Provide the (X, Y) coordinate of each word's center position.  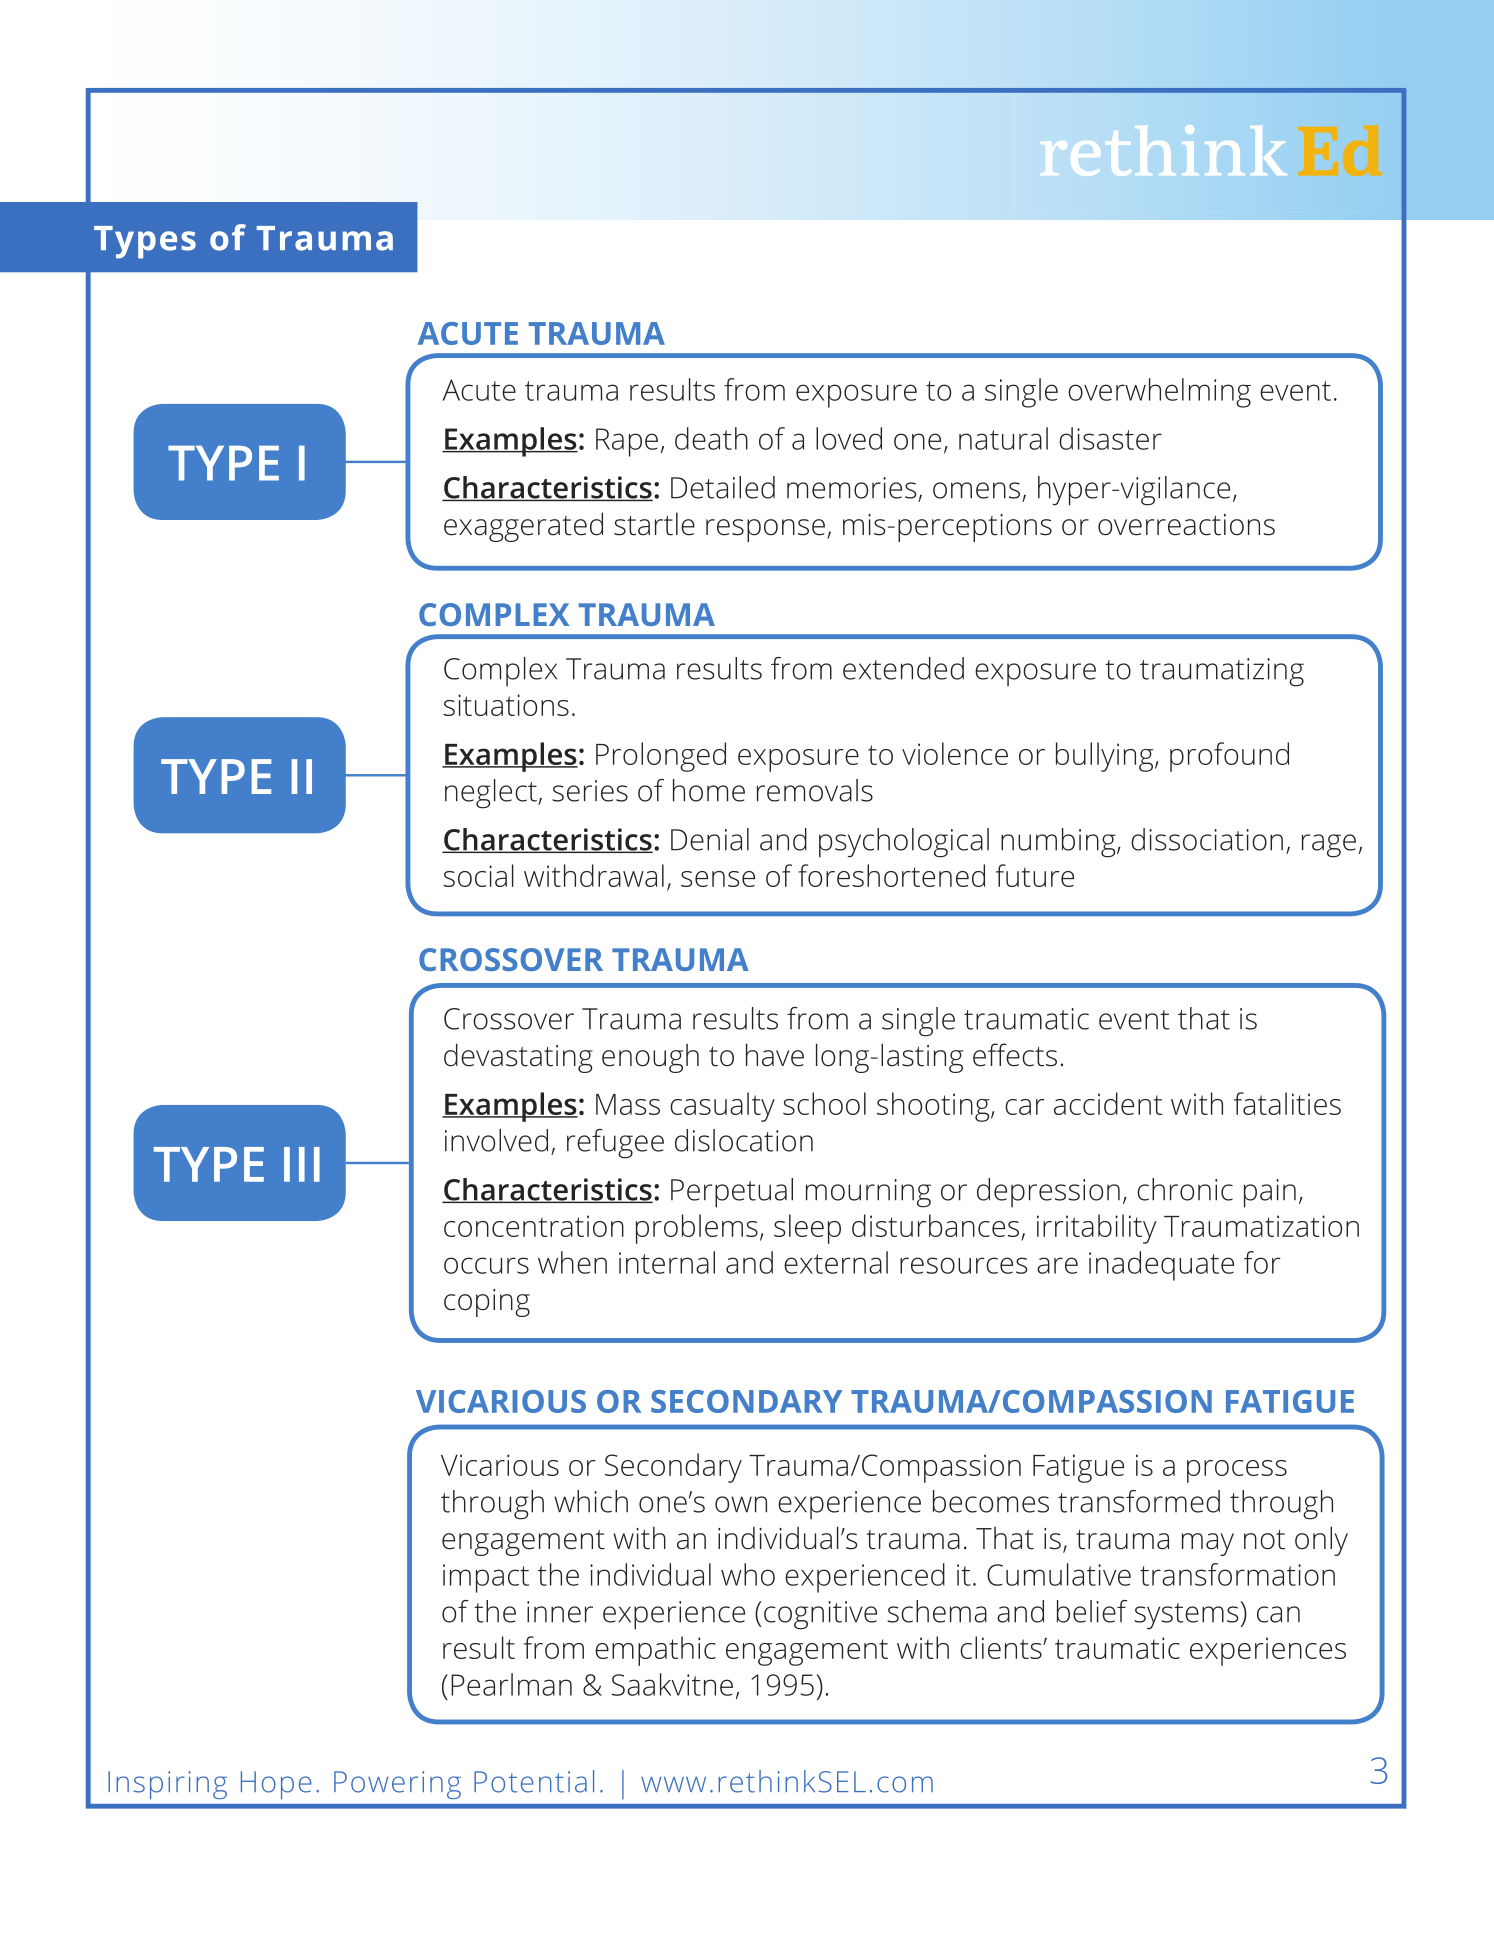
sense (718, 879)
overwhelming (1159, 393)
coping (487, 1303)
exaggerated (523, 527)
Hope (276, 1785)
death (711, 438)
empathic (655, 1651)
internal (667, 1262)
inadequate (1161, 1266)
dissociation (1207, 839)
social (478, 875)
